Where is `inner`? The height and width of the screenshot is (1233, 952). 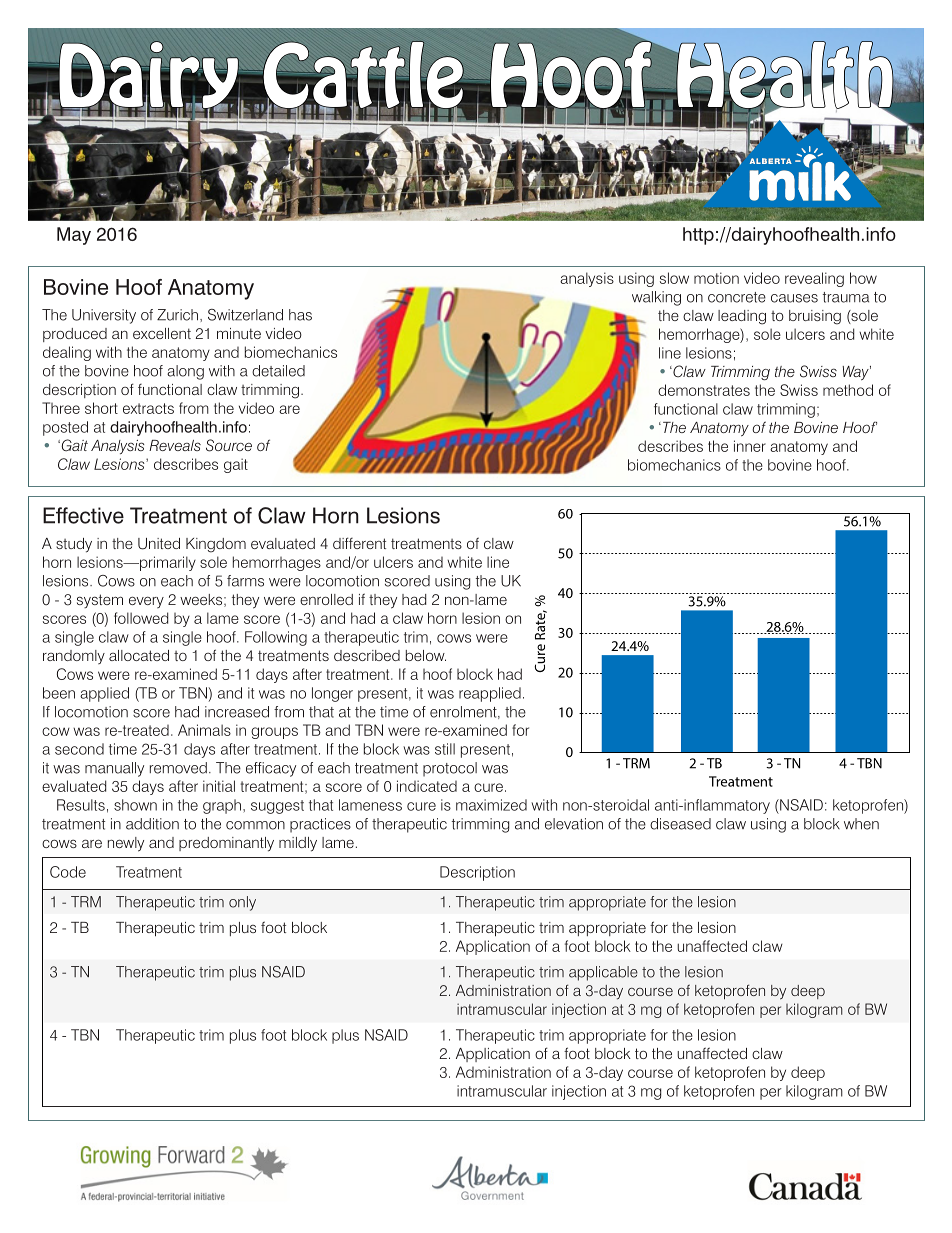 inner is located at coordinates (750, 446).
